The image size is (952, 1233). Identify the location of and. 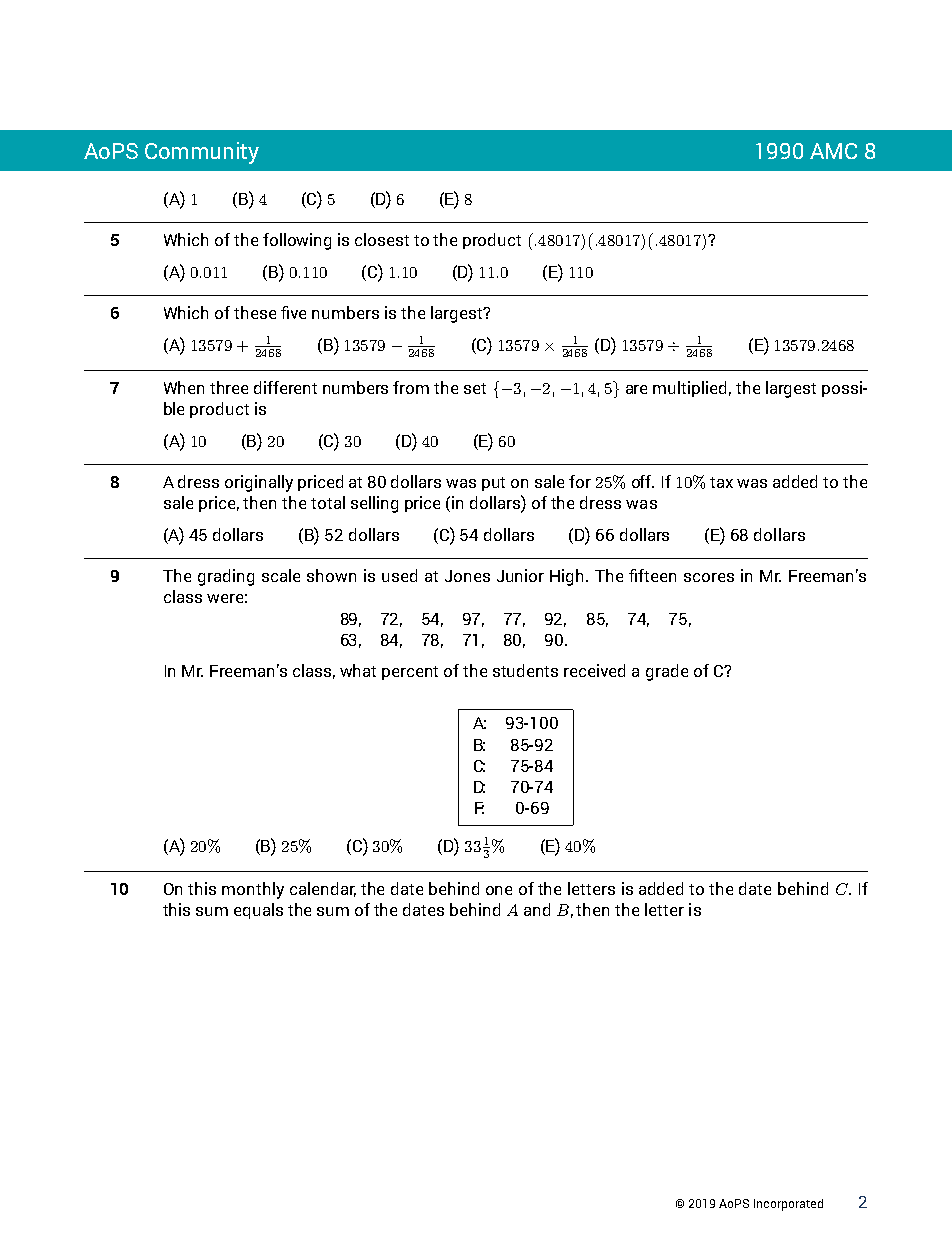
(537, 909).
